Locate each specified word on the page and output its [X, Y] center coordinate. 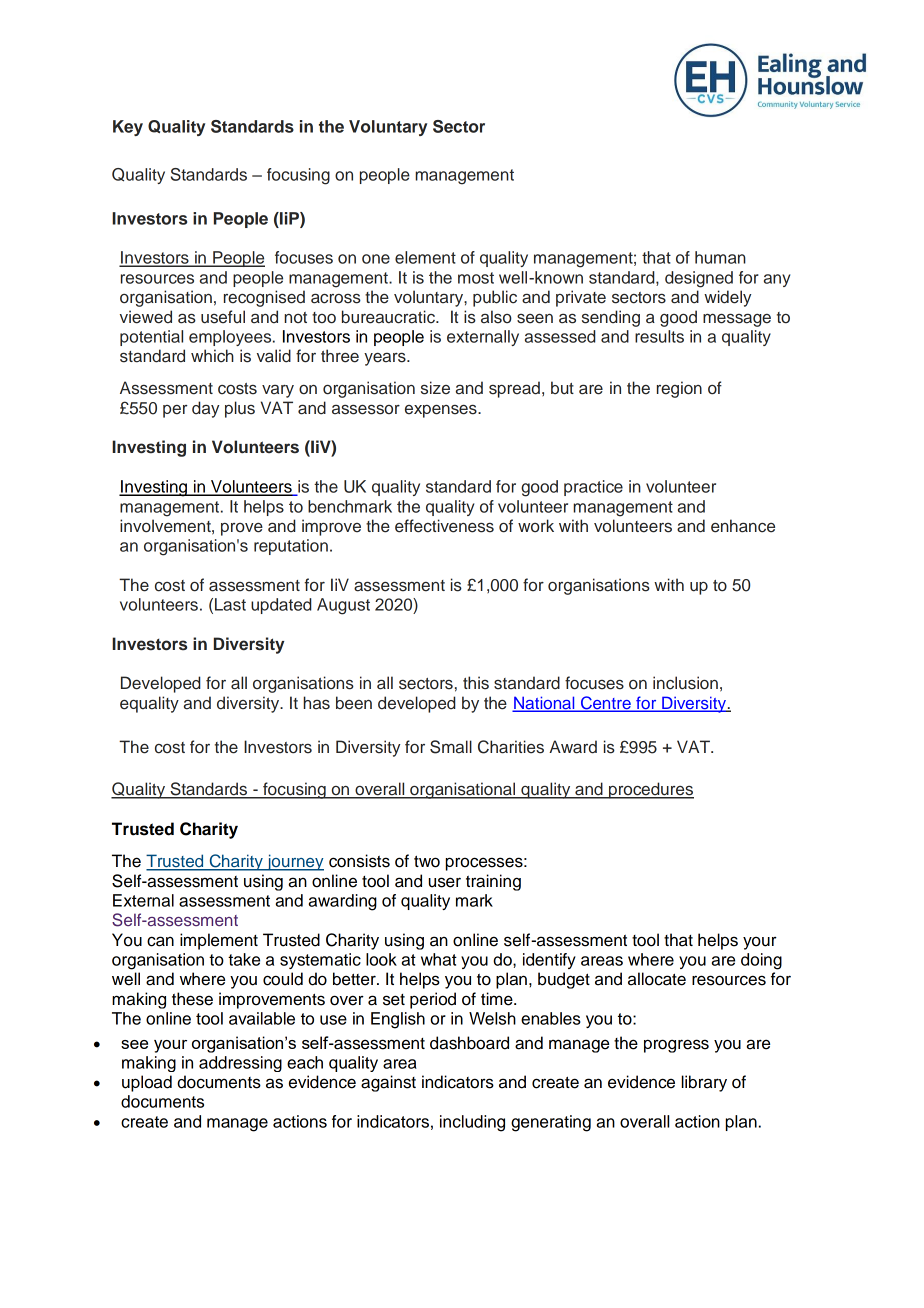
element [425, 257]
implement [219, 941]
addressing [240, 1064]
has [316, 703]
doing [761, 961]
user [445, 882]
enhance [743, 526]
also [496, 317]
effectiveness [444, 526]
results [659, 336]
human [720, 257]
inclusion [685, 683]
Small [451, 747]
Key [128, 128]
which [212, 356]
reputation [291, 547]
